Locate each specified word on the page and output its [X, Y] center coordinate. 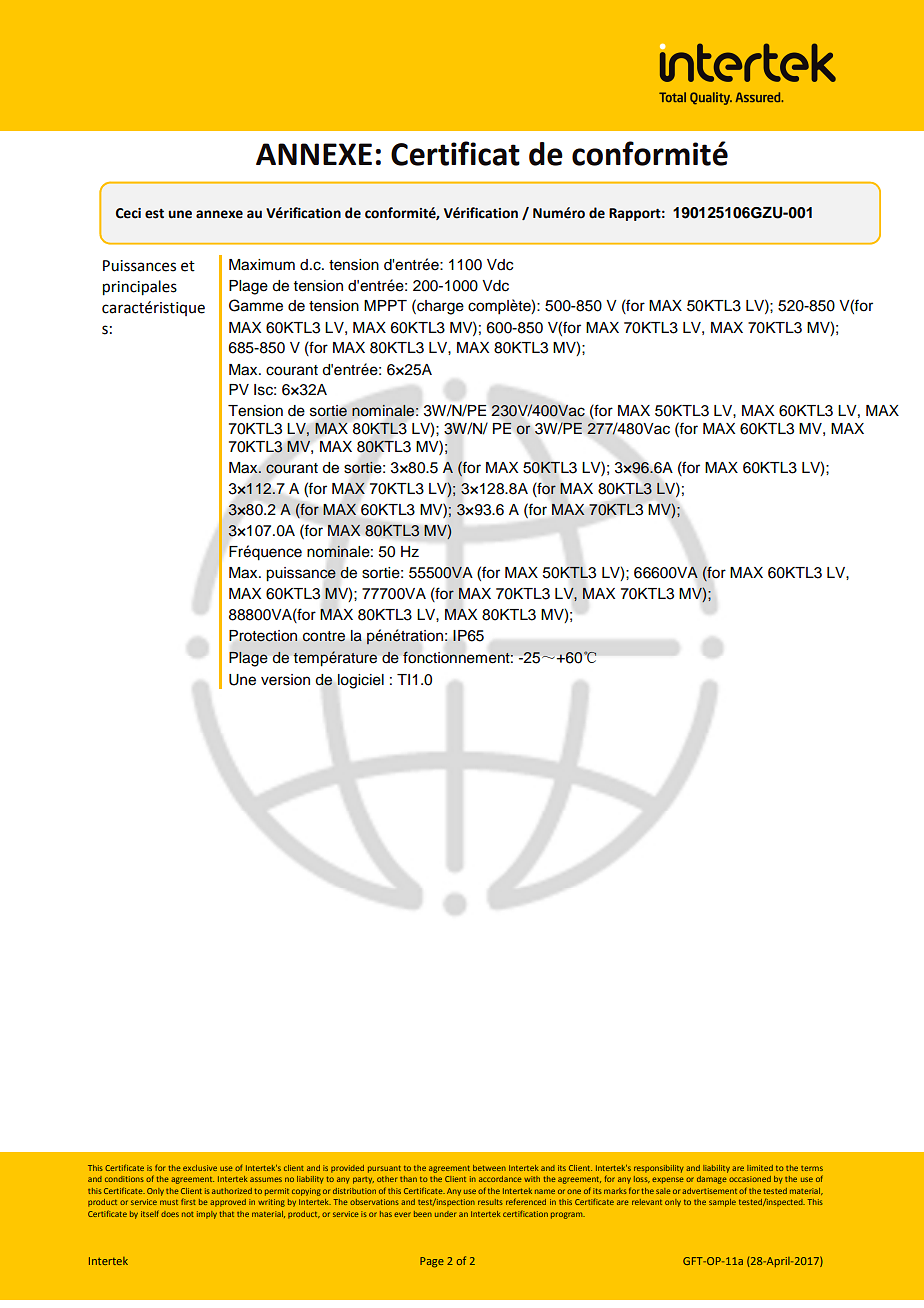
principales [140, 288]
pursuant [384, 1169]
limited [760, 1168]
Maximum [262, 265]
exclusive [200, 1168]
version [285, 680]
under [445, 1214]
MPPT [385, 305]
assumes [266, 1179]
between [489, 1168]
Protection [263, 636]
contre [324, 636]
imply [207, 1215]
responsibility [659, 1169]
